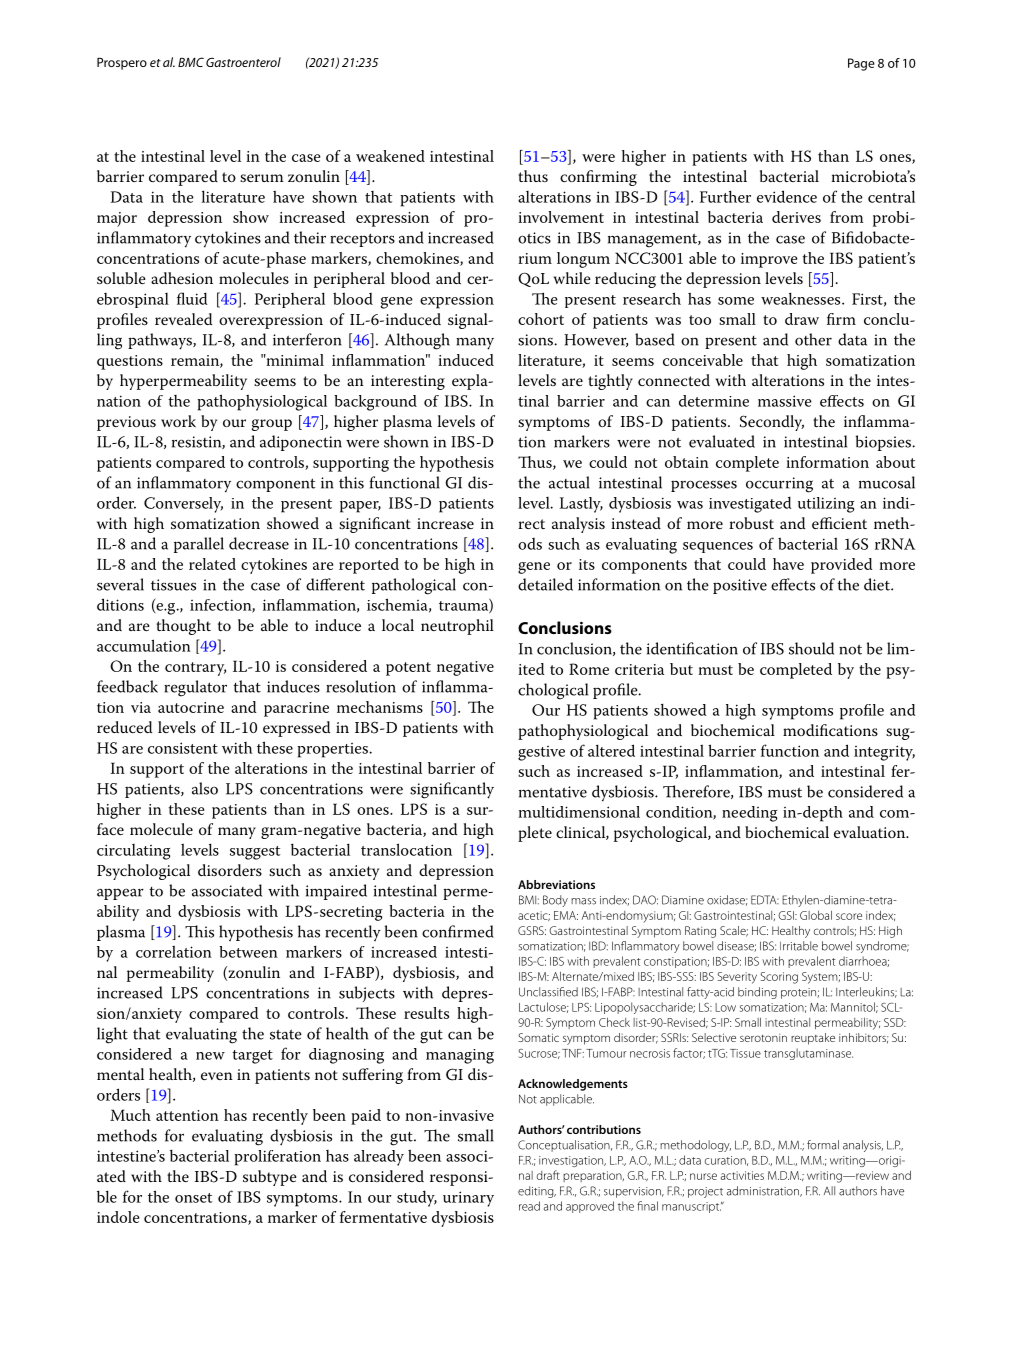 Image resolution: width=1012 pixels, height=1345 pixels. I want to click on BMC, so click(191, 62).
